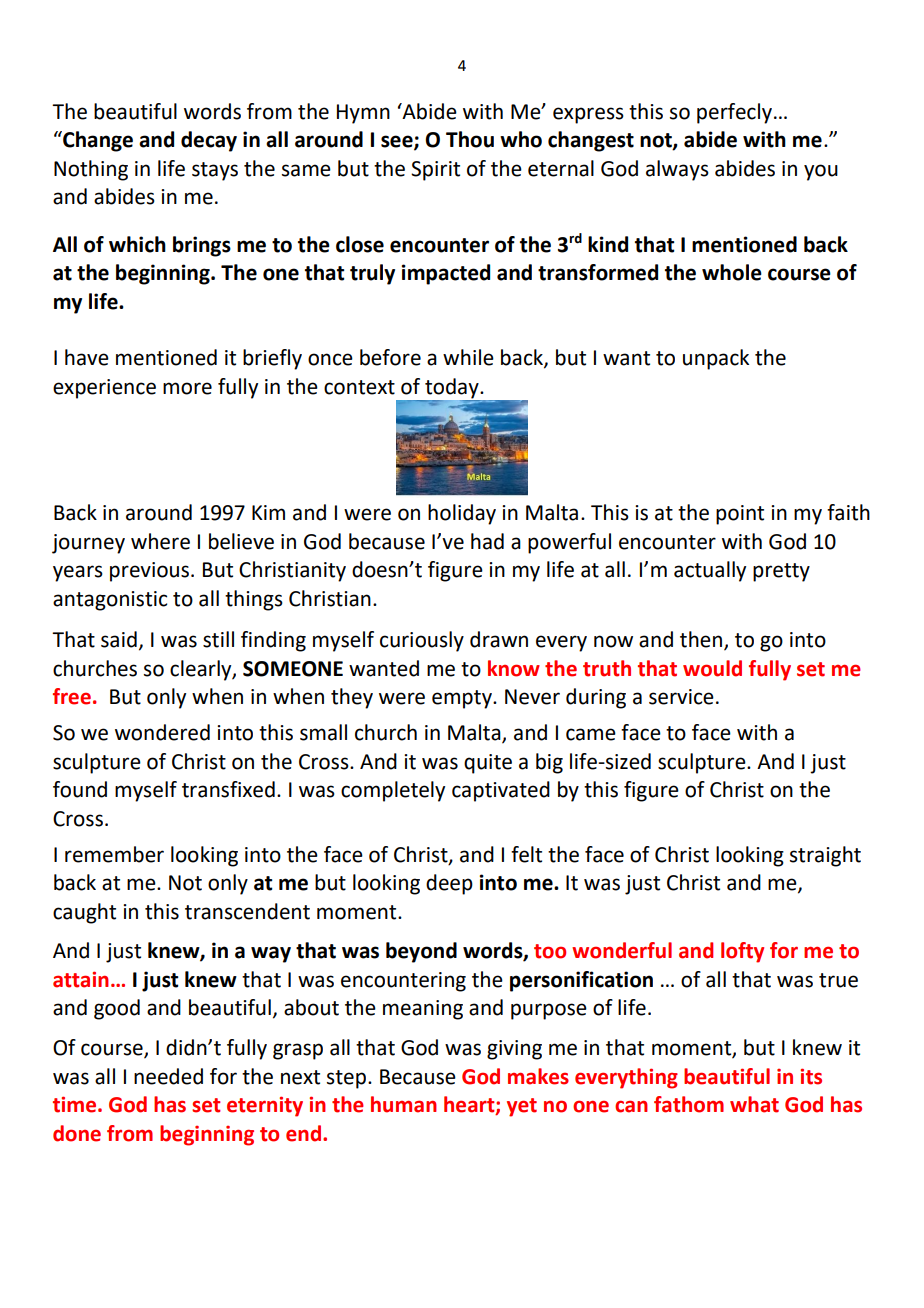  Describe the element at coordinates (468, 357) in the image. I see `while` at that location.
